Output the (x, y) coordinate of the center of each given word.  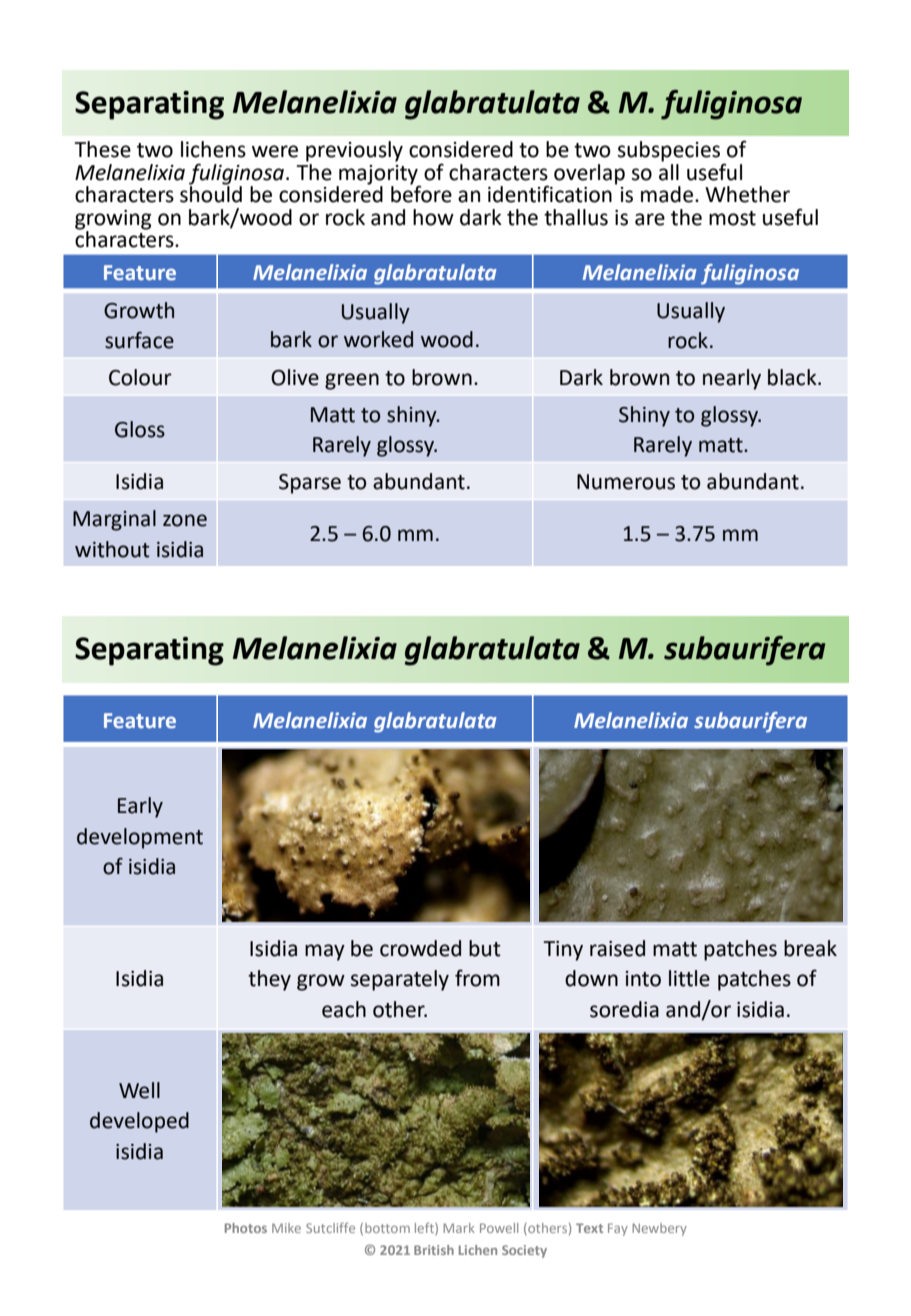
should (211, 193)
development (140, 838)
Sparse (310, 484)
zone (185, 520)
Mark (459, 1228)
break (810, 948)
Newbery (659, 1229)
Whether (747, 194)
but (485, 948)
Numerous (626, 482)
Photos (246, 1228)
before (421, 193)
